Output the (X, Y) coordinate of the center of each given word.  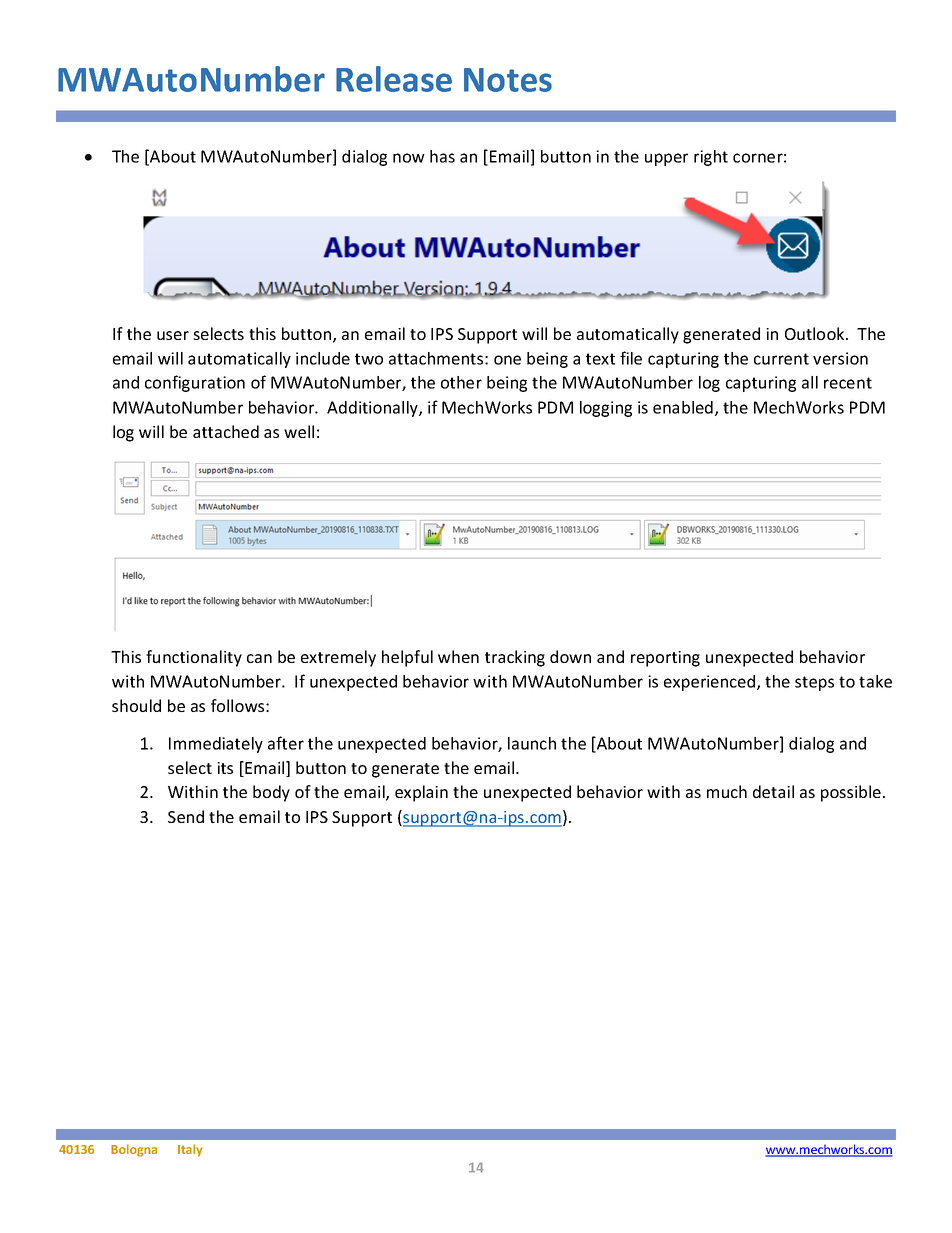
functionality (194, 658)
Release (394, 79)
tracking (515, 658)
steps (814, 683)
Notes (508, 80)
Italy (190, 1150)
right (711, 158)
